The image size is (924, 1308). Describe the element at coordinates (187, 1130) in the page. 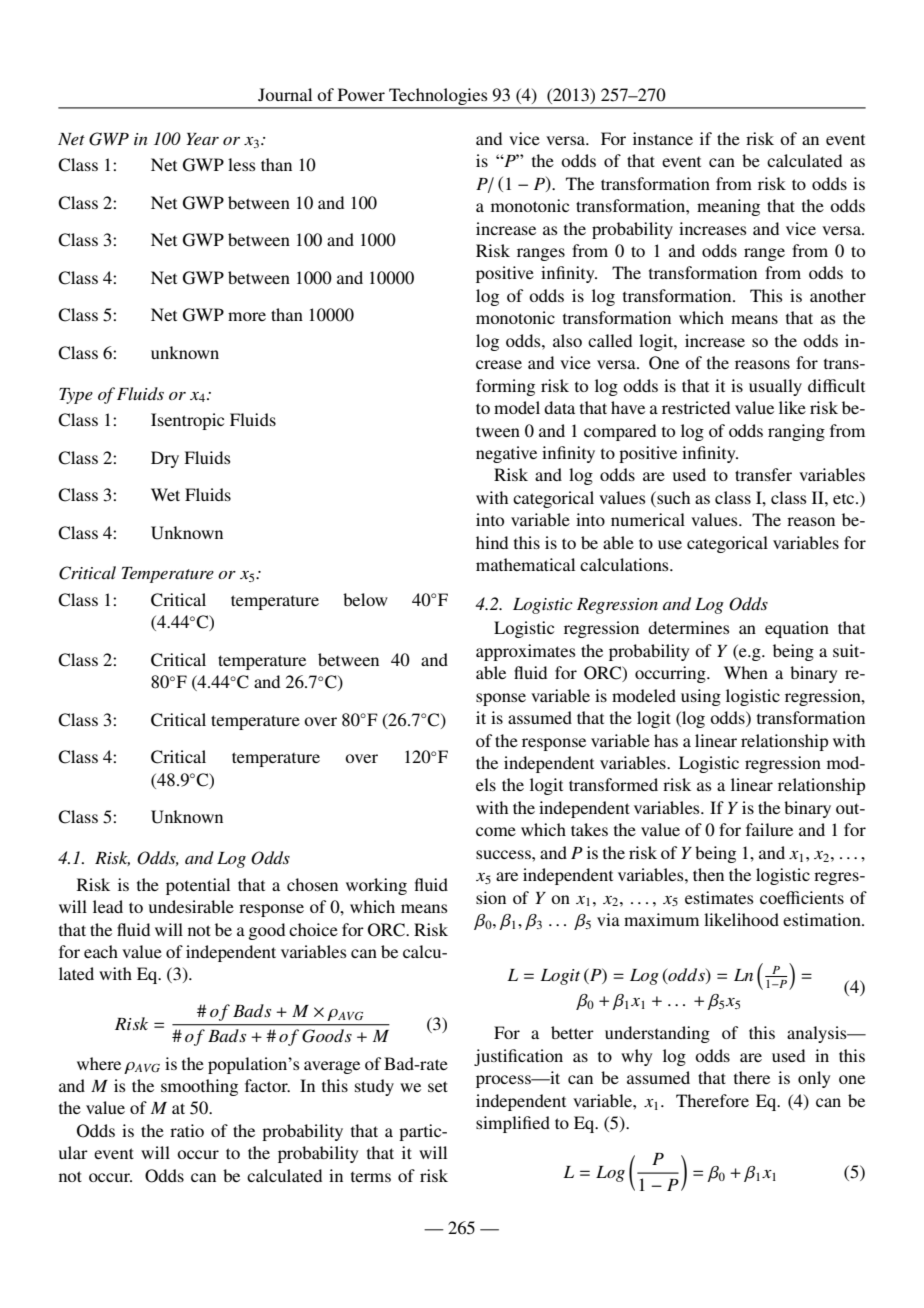

I see `ratio` at that location.
